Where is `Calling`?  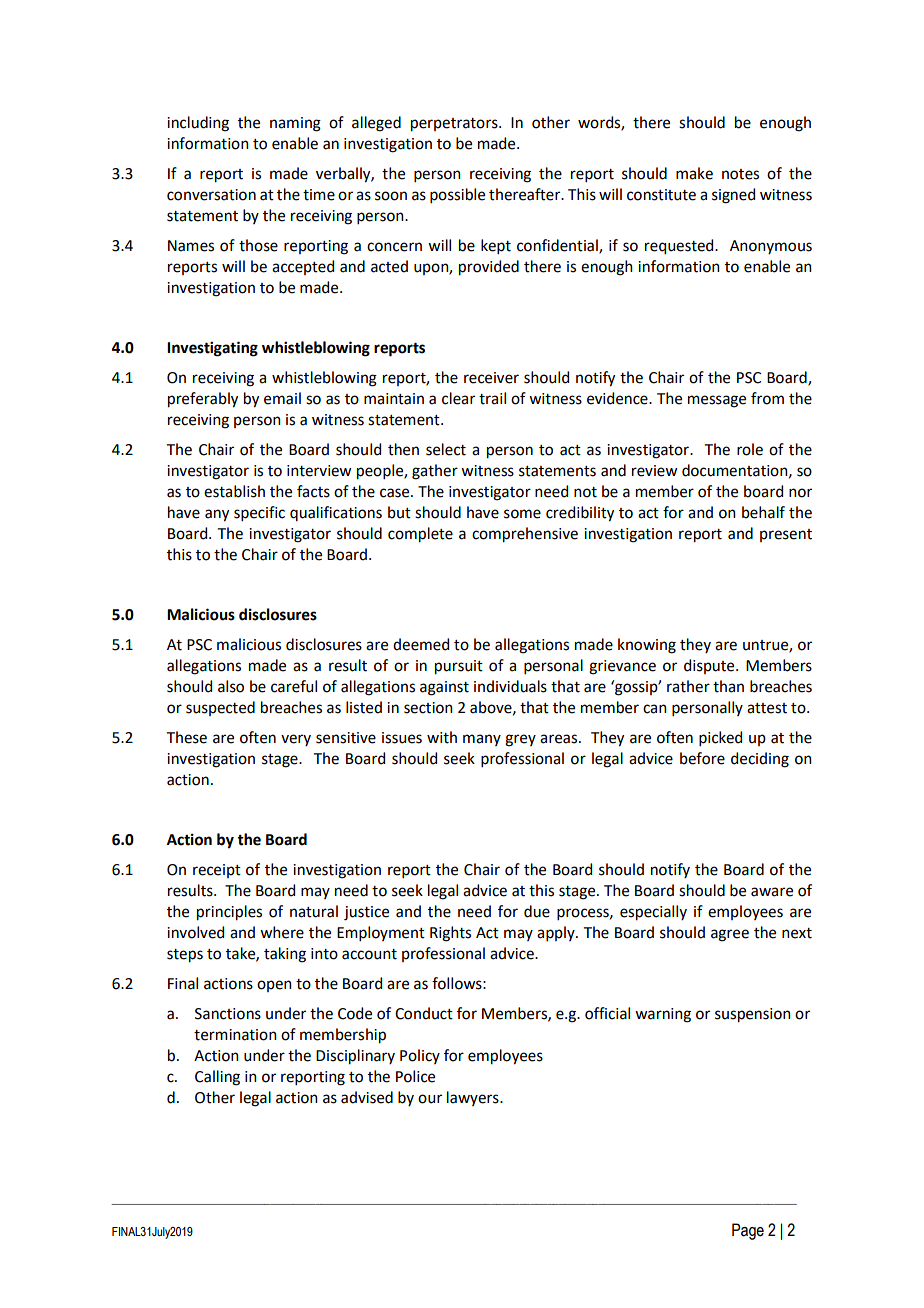
Calling is located at coordinates (217, 1078).
